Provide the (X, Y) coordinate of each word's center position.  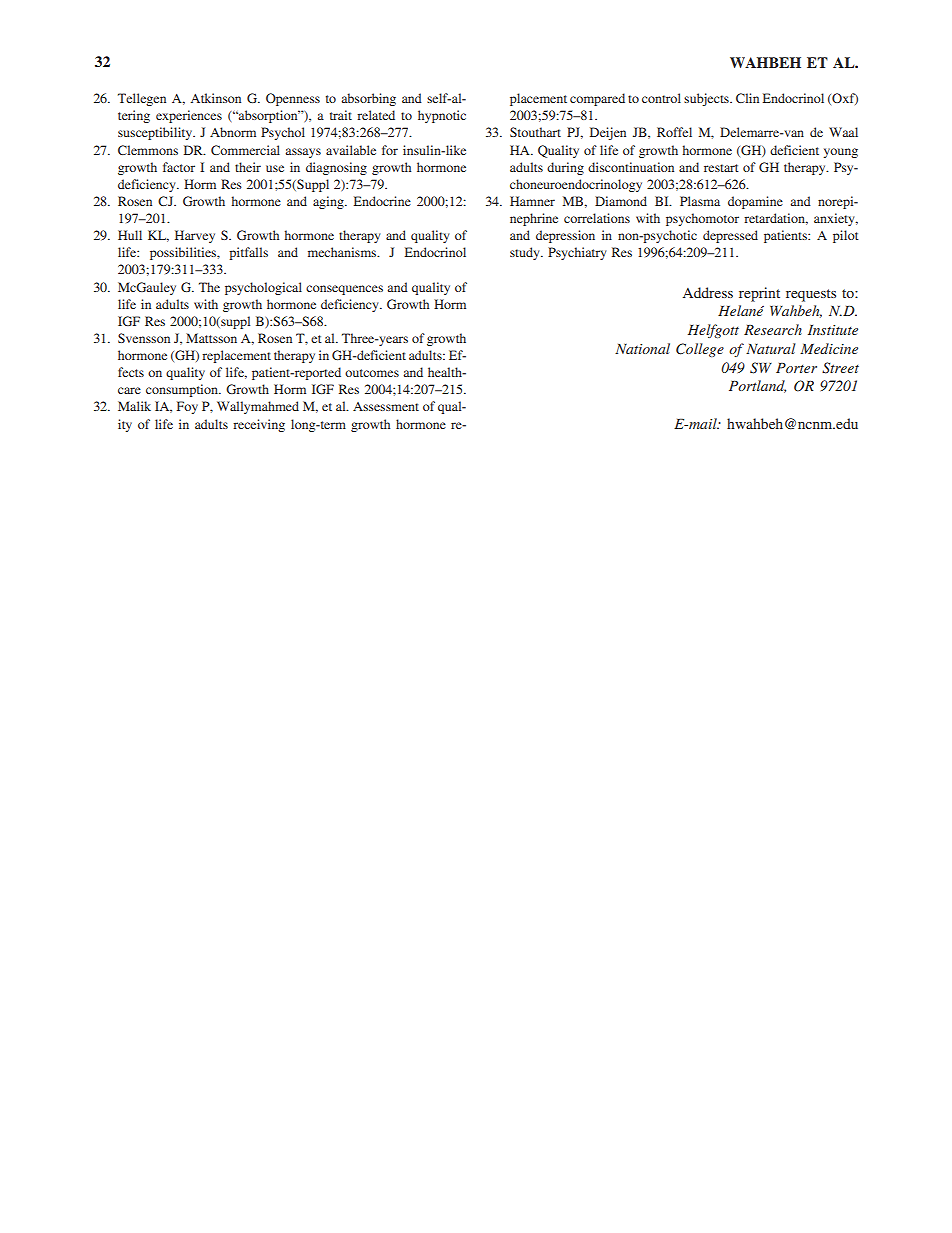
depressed (730, 236)
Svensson (144, 338)
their (248, 167)
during (565, 168)
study (526, 253)
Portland (757, 386)
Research (773, 329)
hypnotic (442, 116)
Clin (747, 98)
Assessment (386, 406)
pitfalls (248, 253)
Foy (187, 407)
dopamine (755, 202)
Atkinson (216, 98)
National (642, 348)
